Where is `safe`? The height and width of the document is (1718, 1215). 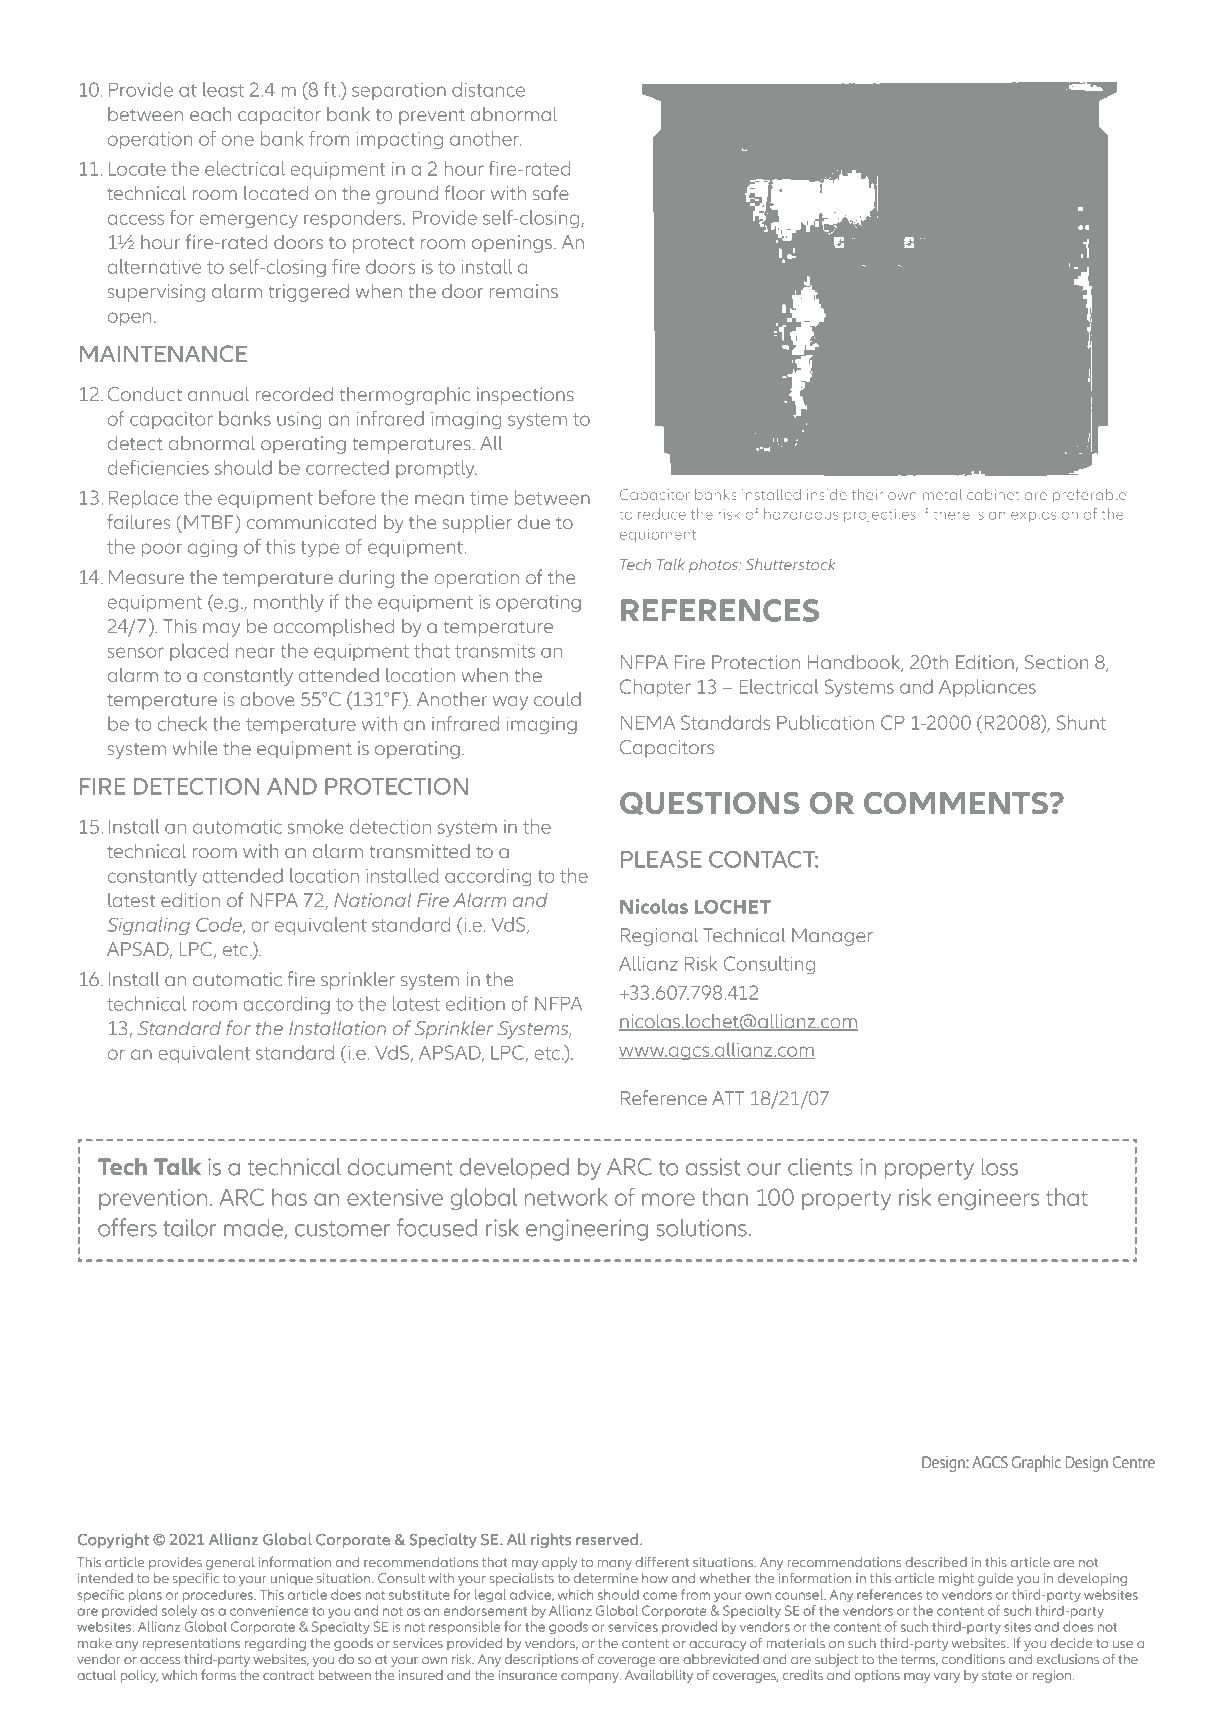
safe is located at coordinates (551, 193).
